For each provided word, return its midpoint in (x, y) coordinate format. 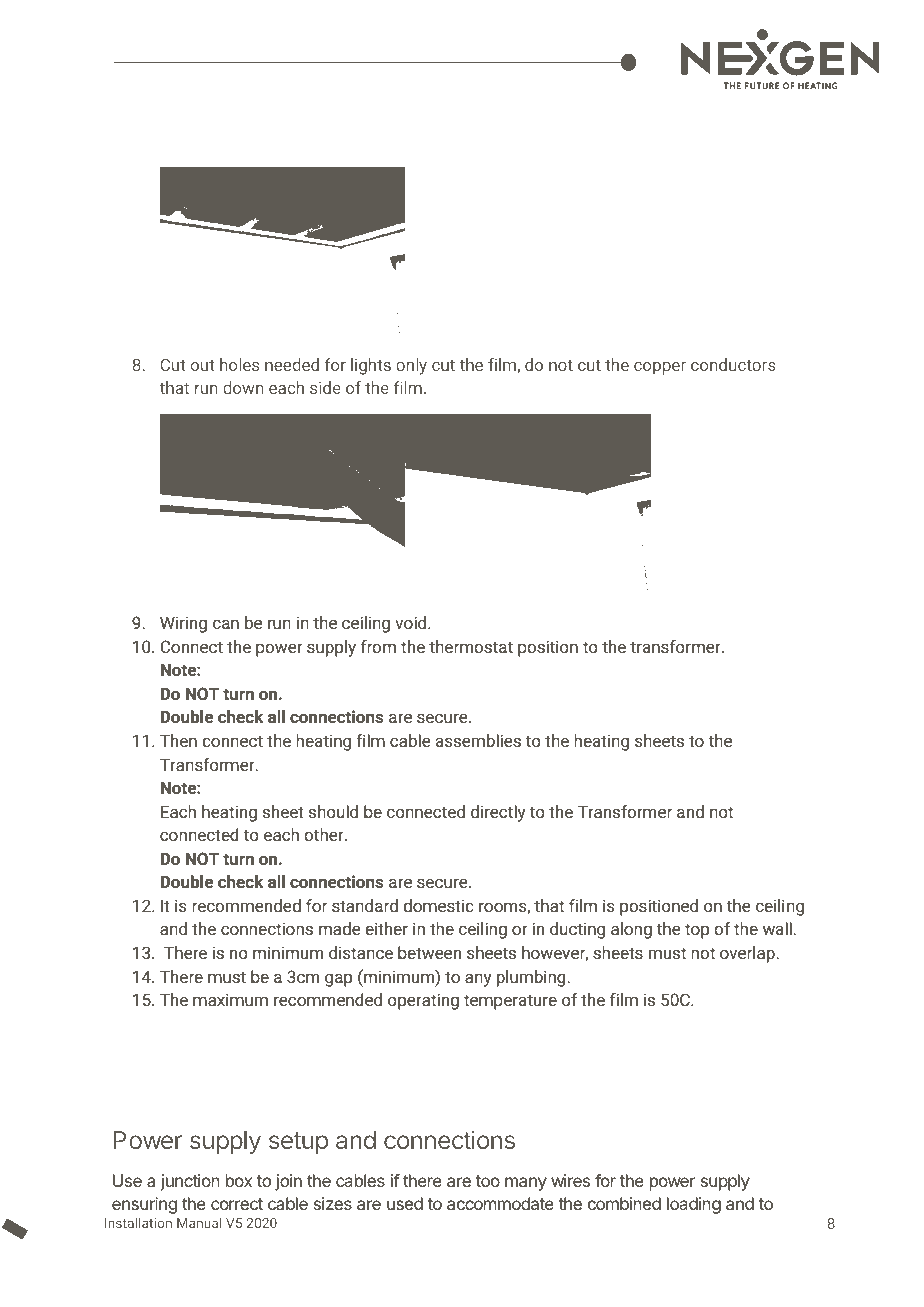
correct (237, 1204)
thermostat (471, 646)
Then (178, 740)
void (412, 622)
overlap (747, 954)
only (411, 366)
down (243, 387)
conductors (733, 364)
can (226, 624)
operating (423, 1001)
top (697, 931)
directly (498, 813)
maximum (230, 999)
